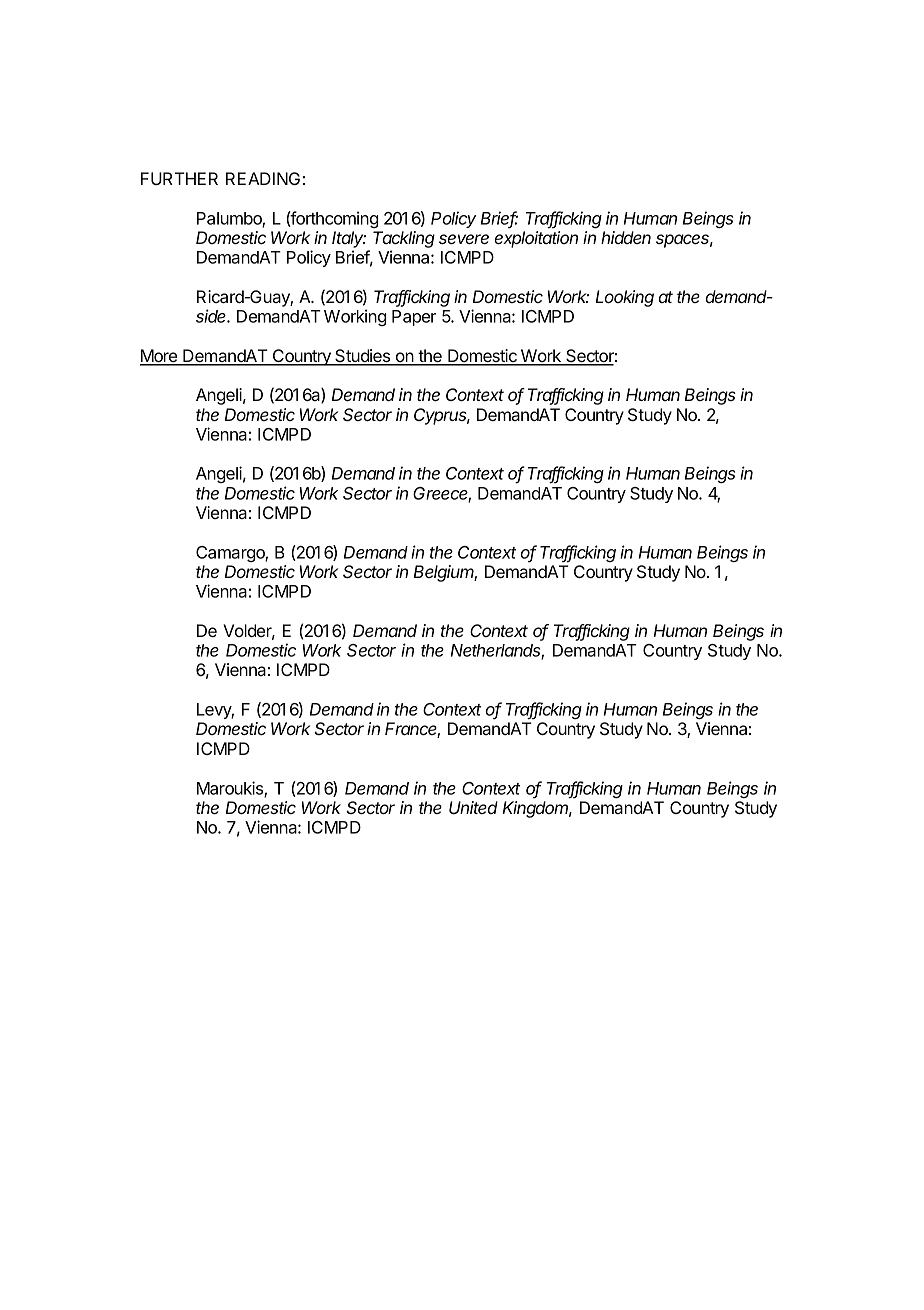  I want to click on FURTHER, so click(179, 178).
